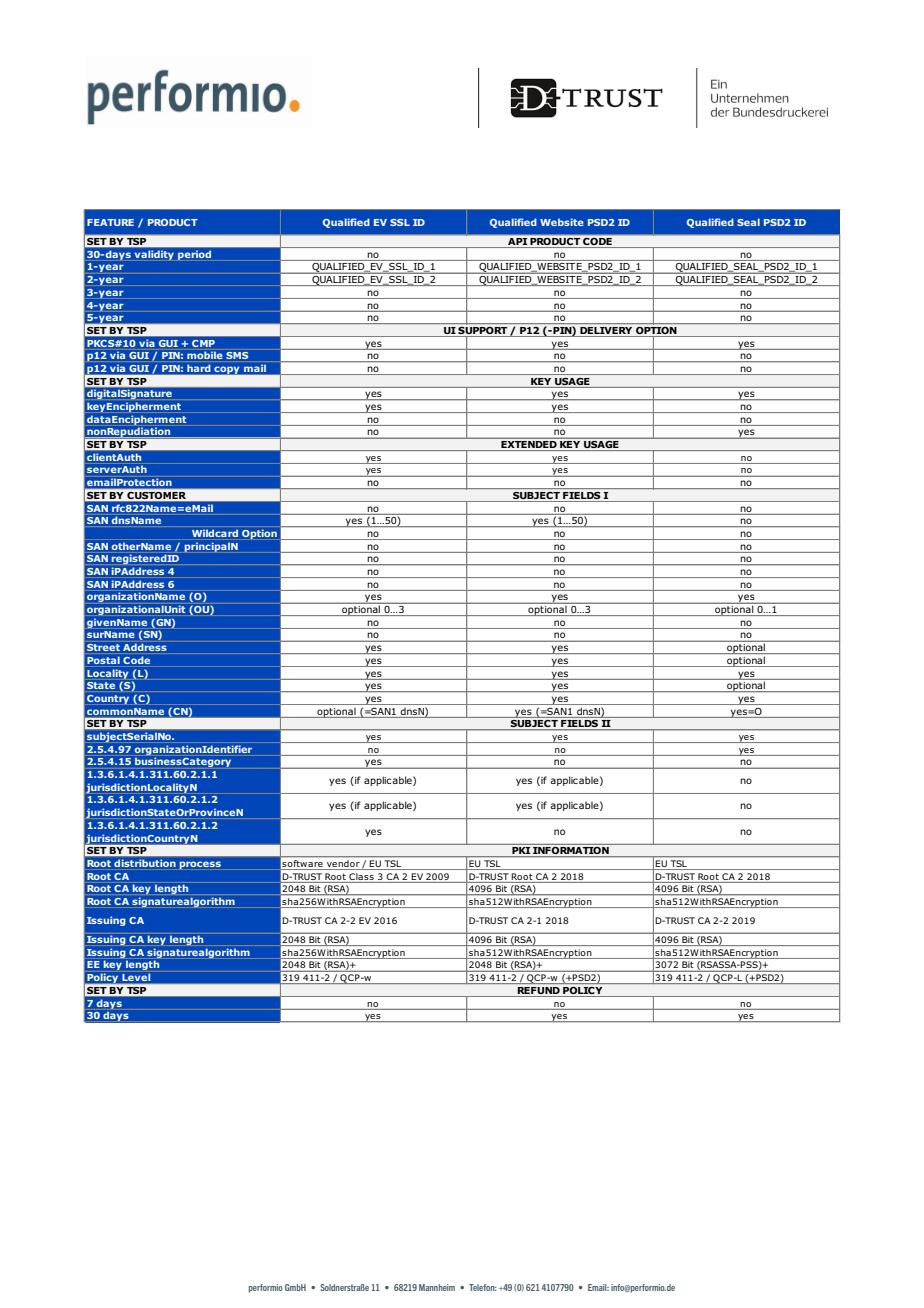 The width and height of the screenshot is (924, 1308). Describe the element at coordinates (437, 1287) in the screenshot. I see `Mannheim` at that location.
